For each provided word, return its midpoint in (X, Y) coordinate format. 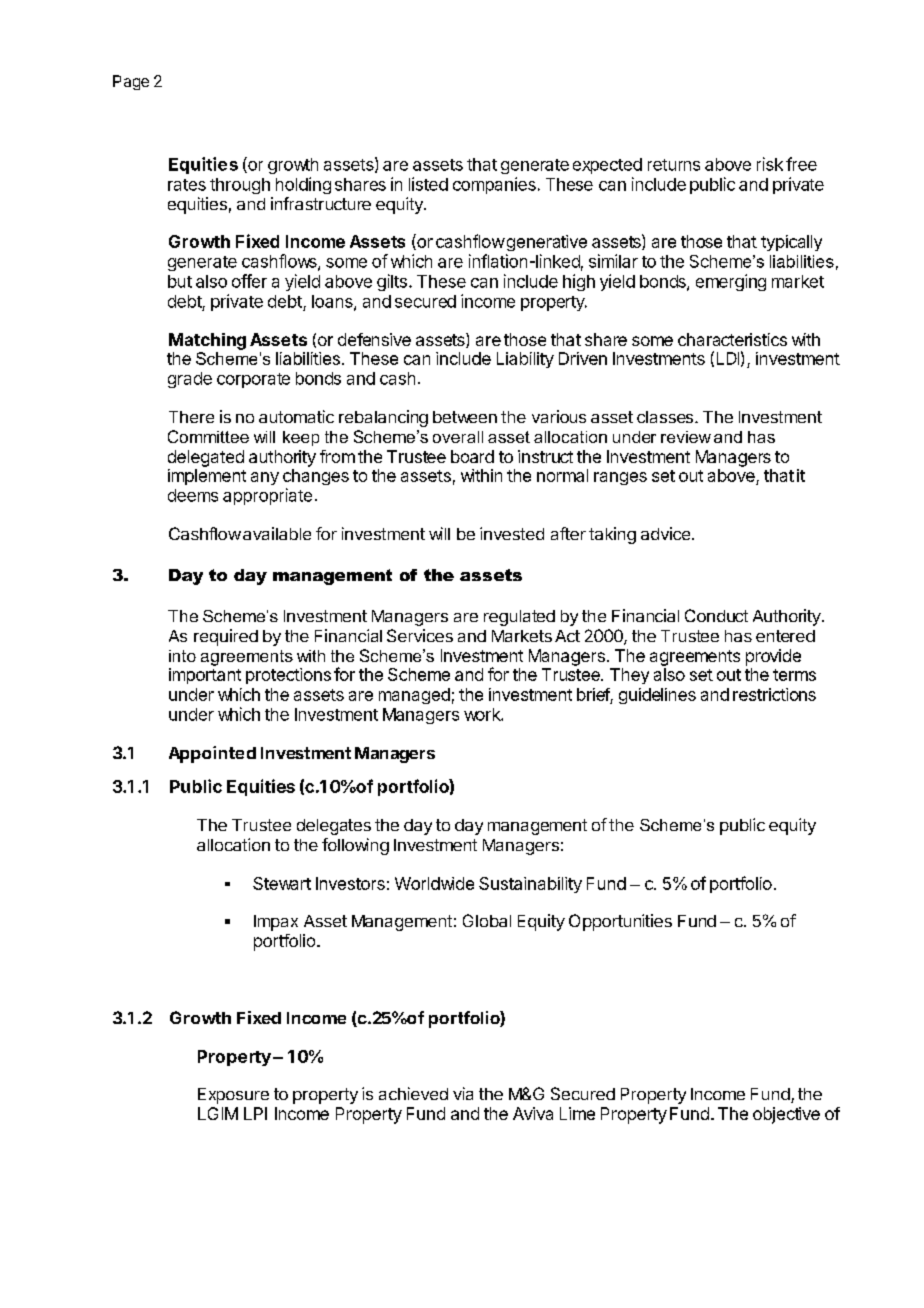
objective (786, 1115)
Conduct (716, 615)
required (226, 637)
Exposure (233, 1096)
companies (494, 185)
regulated (519, 618)
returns (674, 165)
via (463, 1093)
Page (131, 82)
